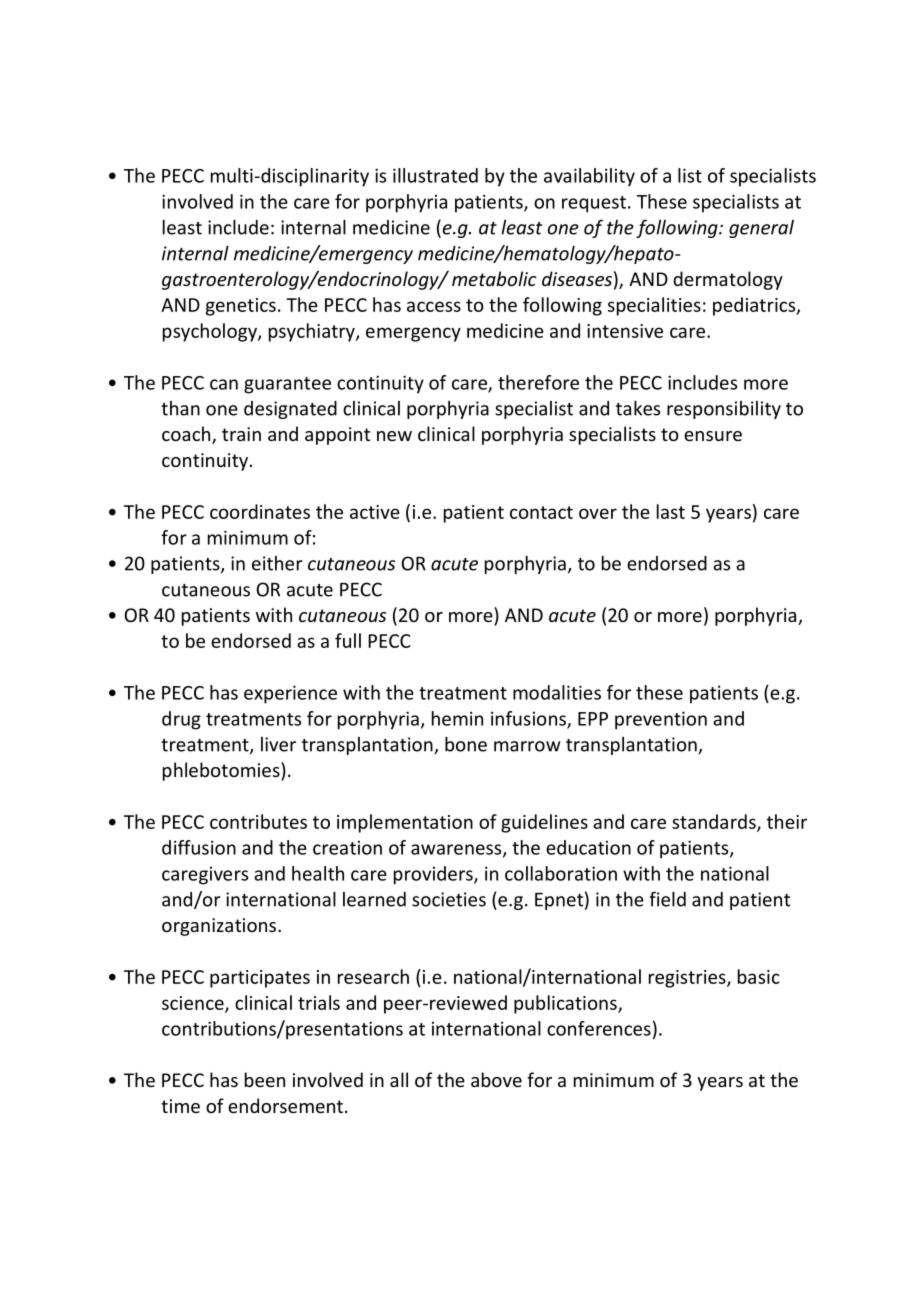 The height and width of the page is (1308, 924). Describe the element at coordinates (661, 720) in the page. I see `prevention` at that location.
